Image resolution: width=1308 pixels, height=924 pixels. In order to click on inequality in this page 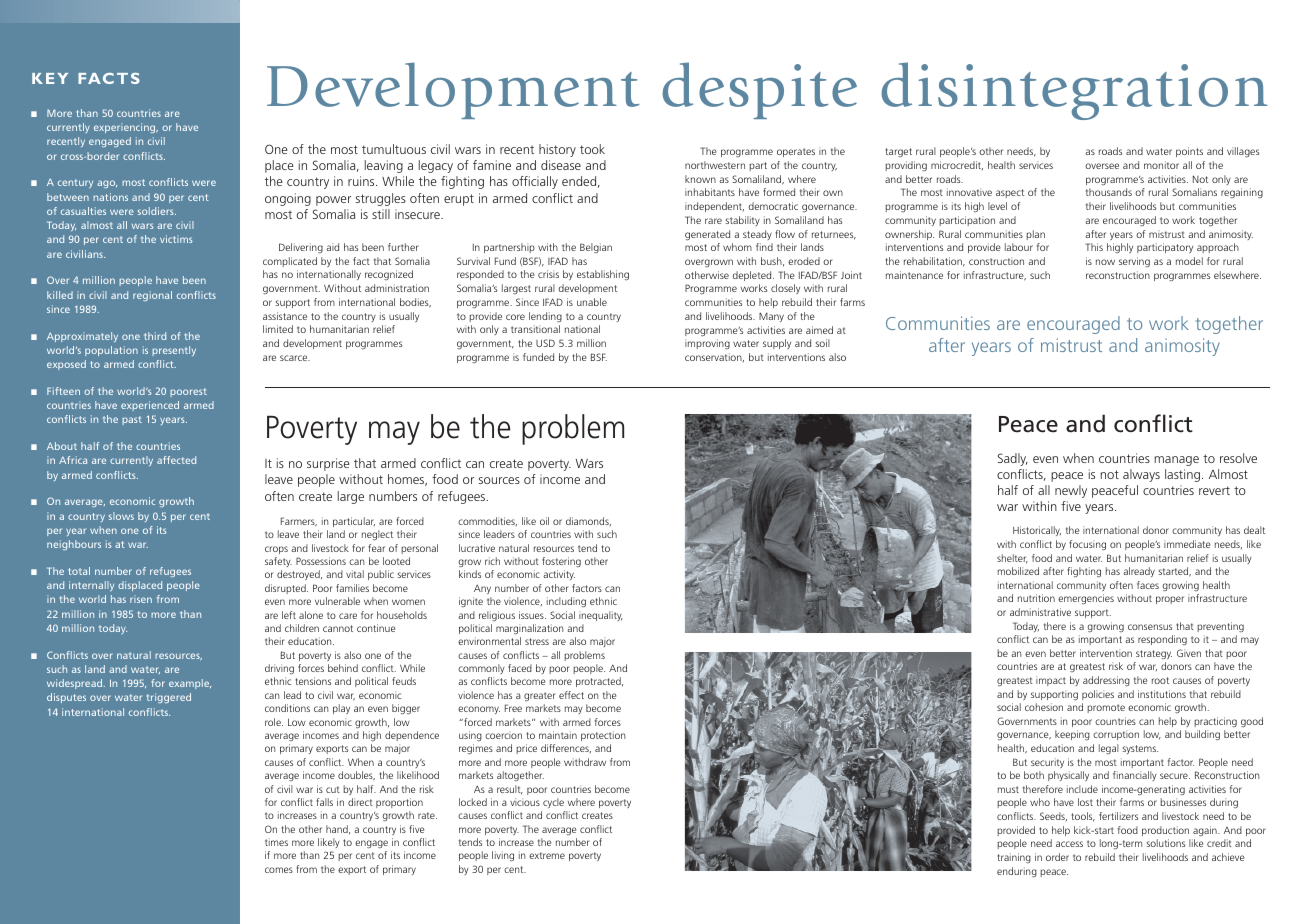, I will do `click(601, 616)`.
